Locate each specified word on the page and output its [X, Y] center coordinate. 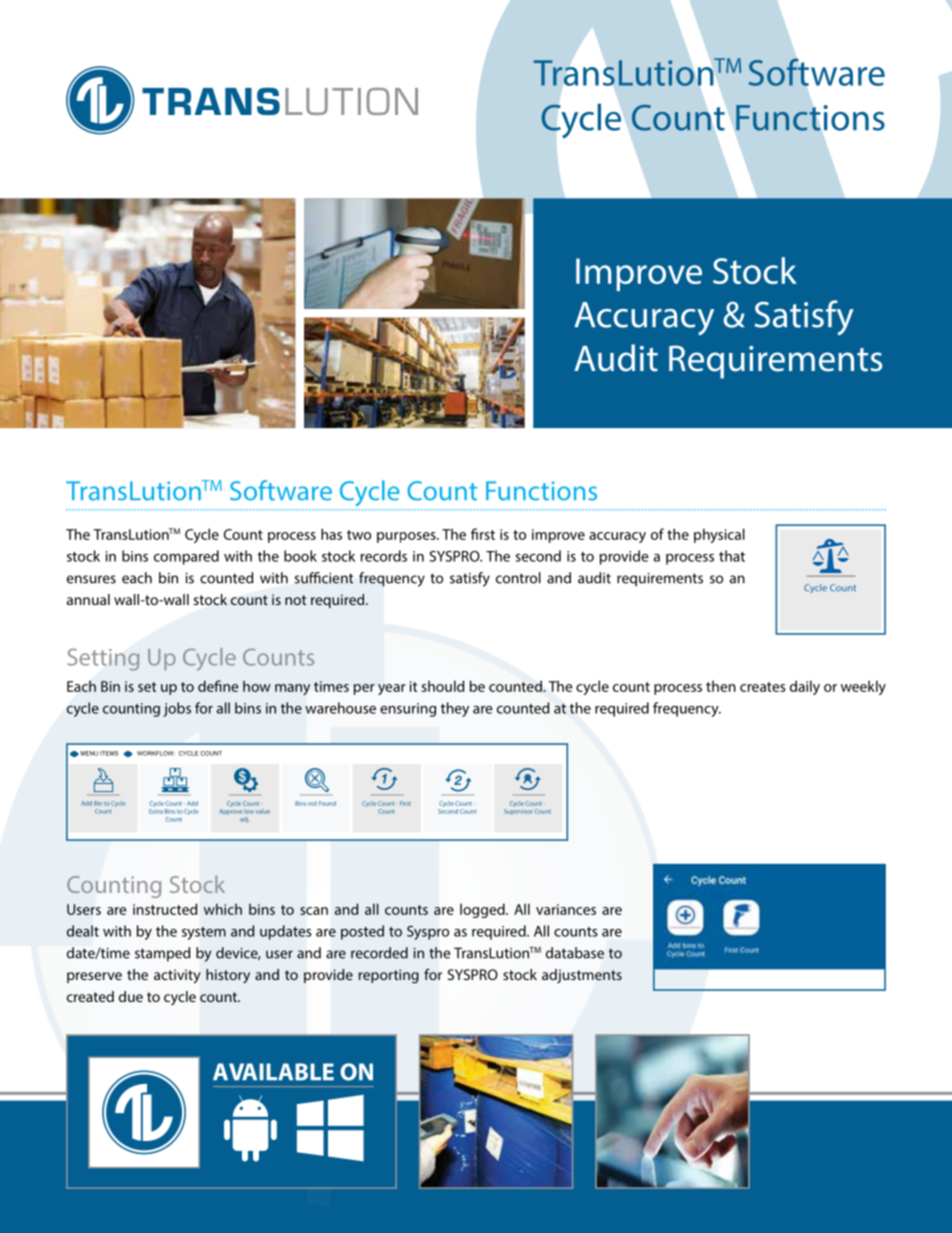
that [732, 556]
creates [763, 687]
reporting [389, 976]
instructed [165, 909]
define [218, 686]
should [443, 686]
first [483, 534]
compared [186, 557]
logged [483, 910]
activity [177, 976]
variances [566, 909]
